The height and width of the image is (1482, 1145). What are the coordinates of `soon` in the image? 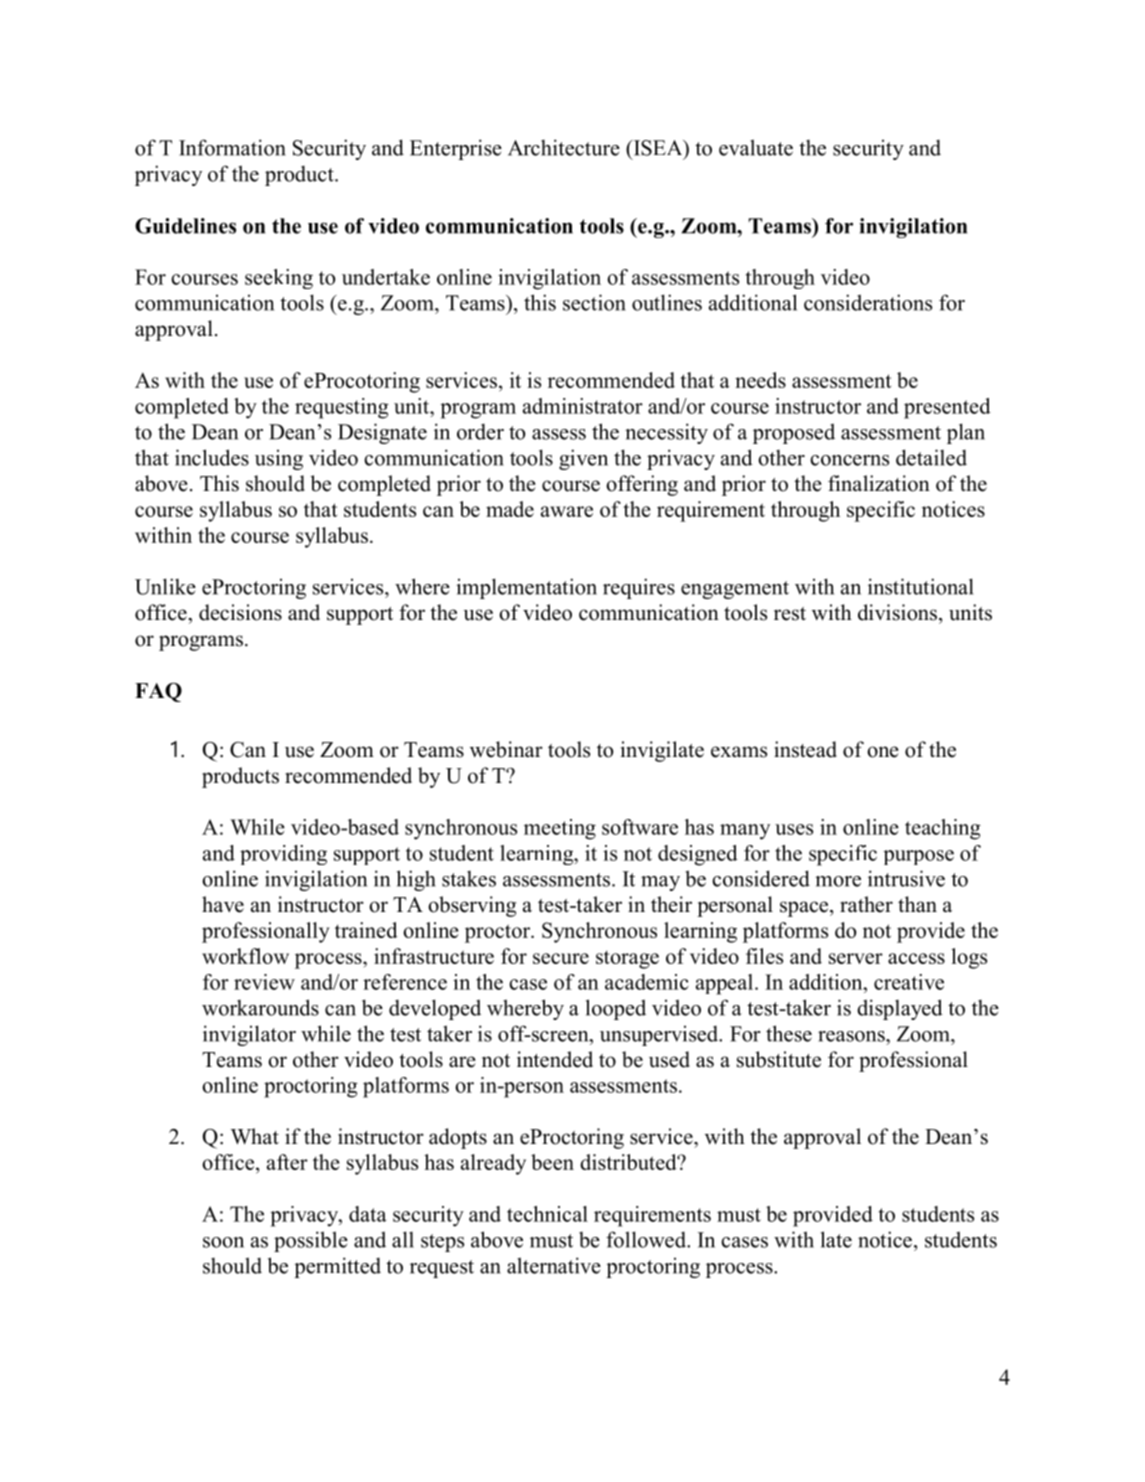 It's located at (223, 1242).
